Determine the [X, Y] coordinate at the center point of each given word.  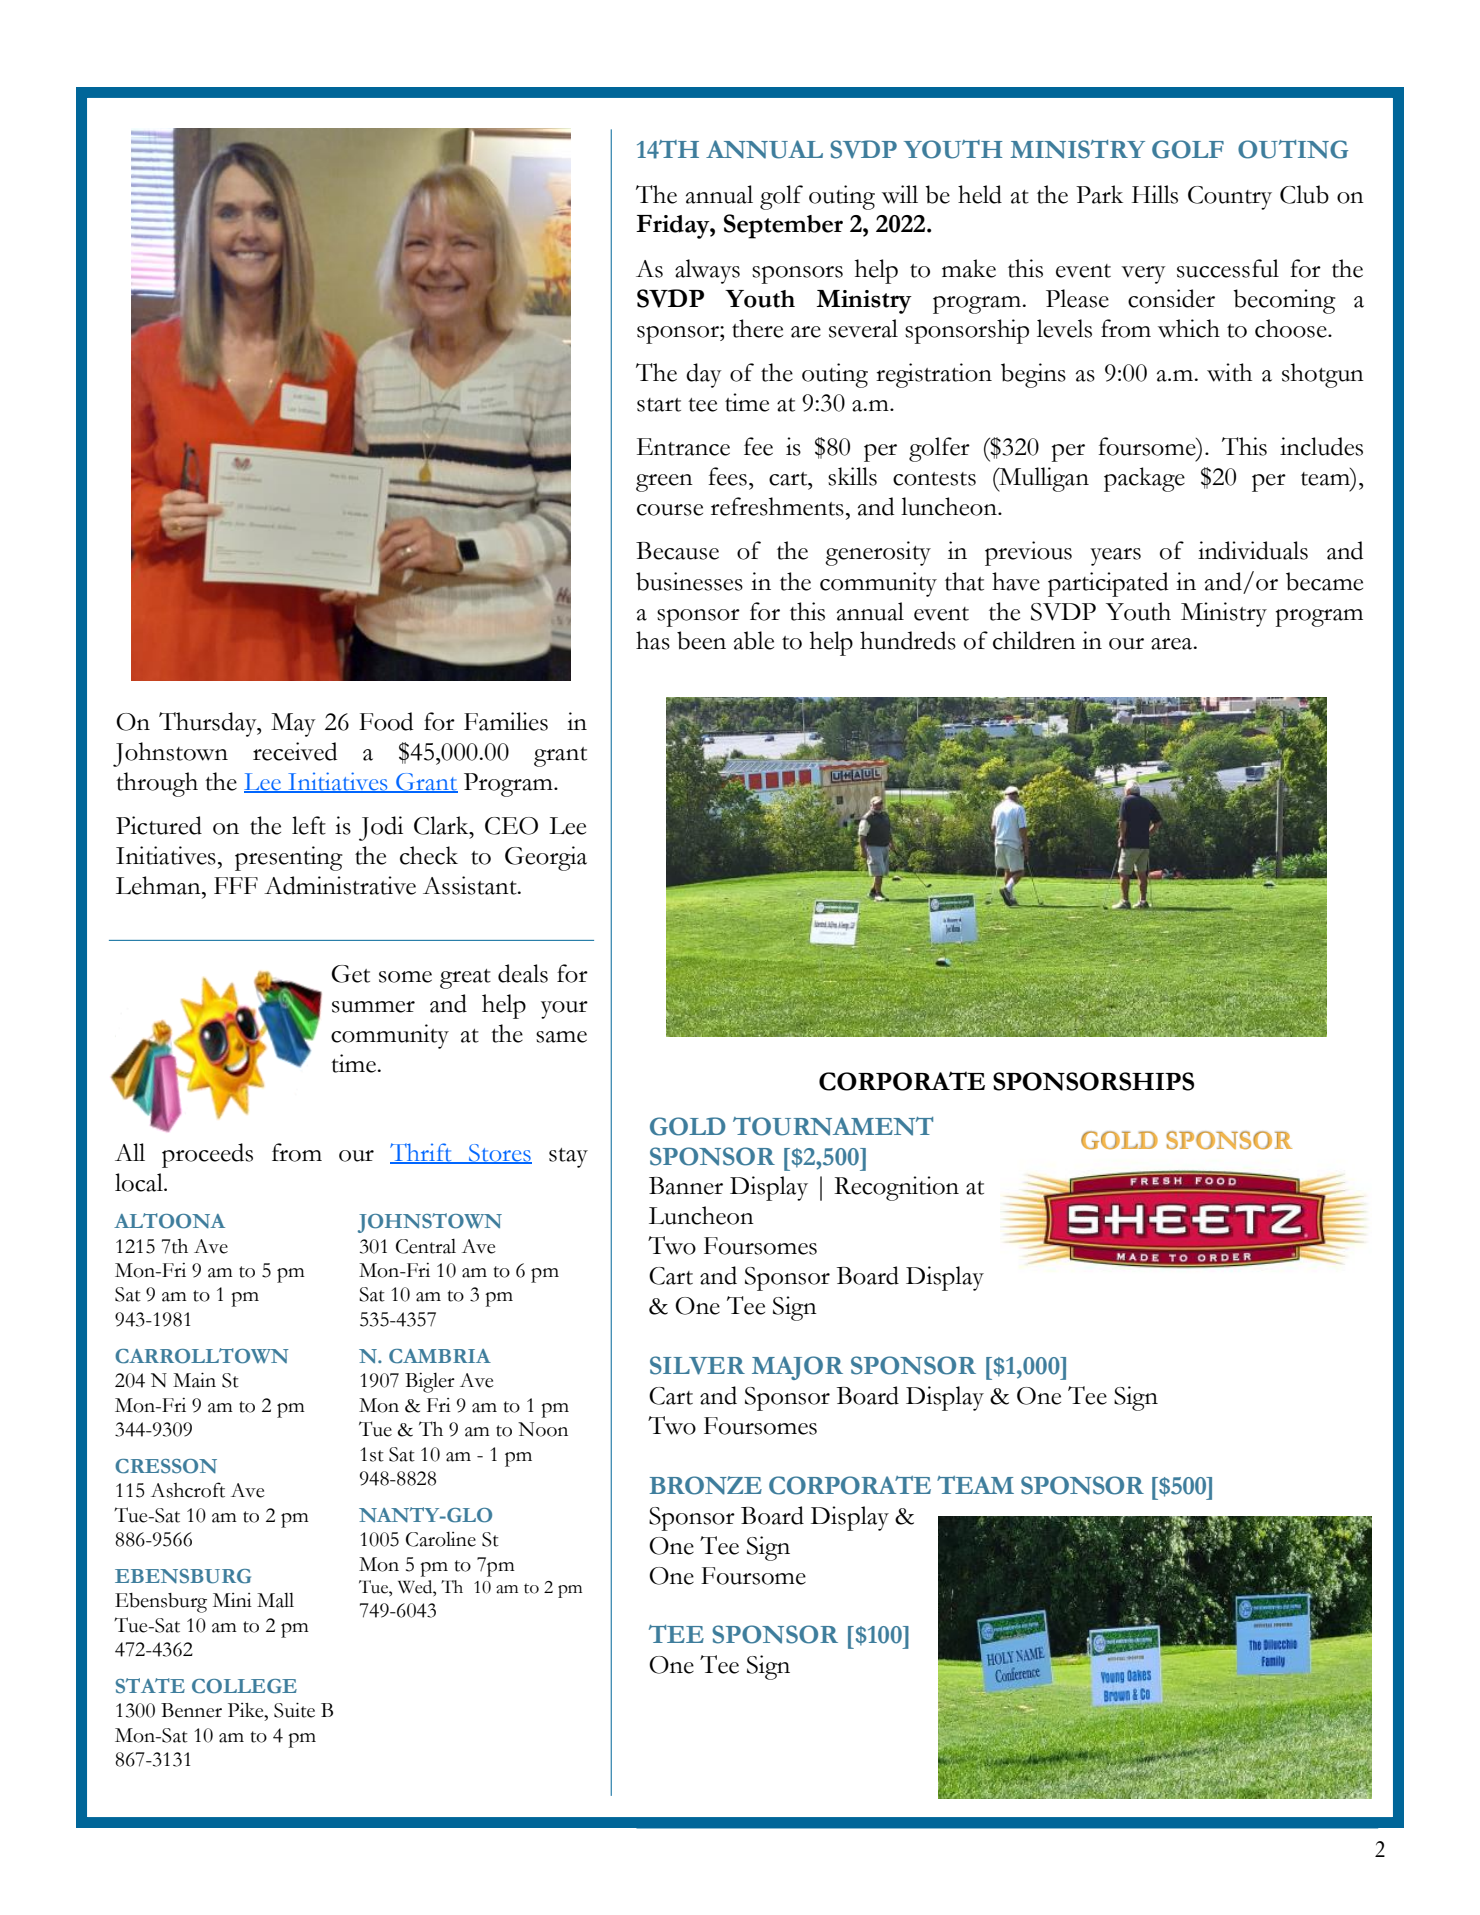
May [293, 725]
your [564, 1010]
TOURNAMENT [833, 1126]
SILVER [697, 1365]
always [707, 271]
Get [350, 974]
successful [1228, 268]
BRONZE [706, 1485]
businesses [689, 581]
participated [1108, 584]
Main [194, 1380]
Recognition [896, 1188]
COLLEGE [244, 1686]
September [783, 226]
